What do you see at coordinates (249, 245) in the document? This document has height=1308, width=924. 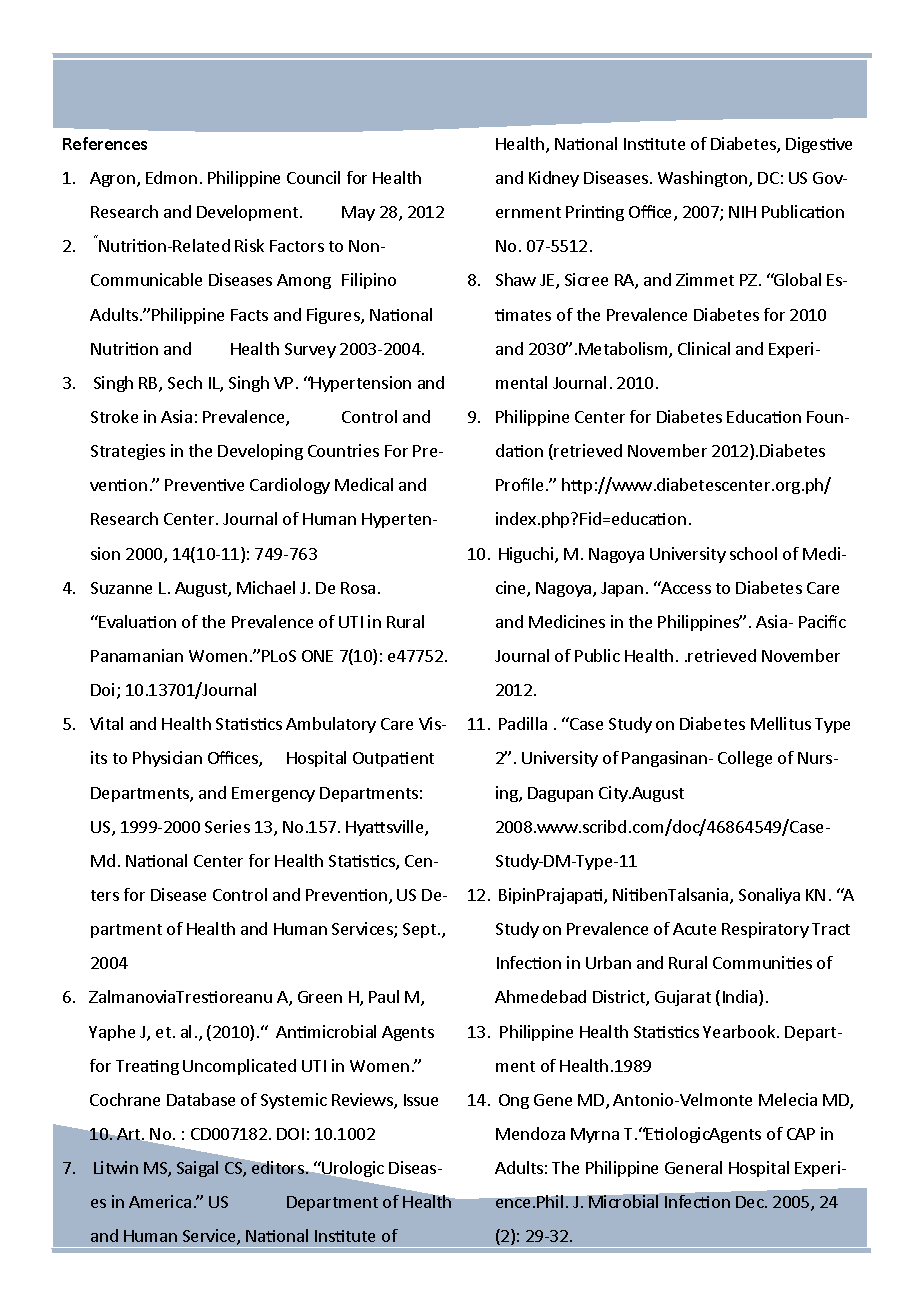 I see `Risk` at bounding box center [249, 245].
